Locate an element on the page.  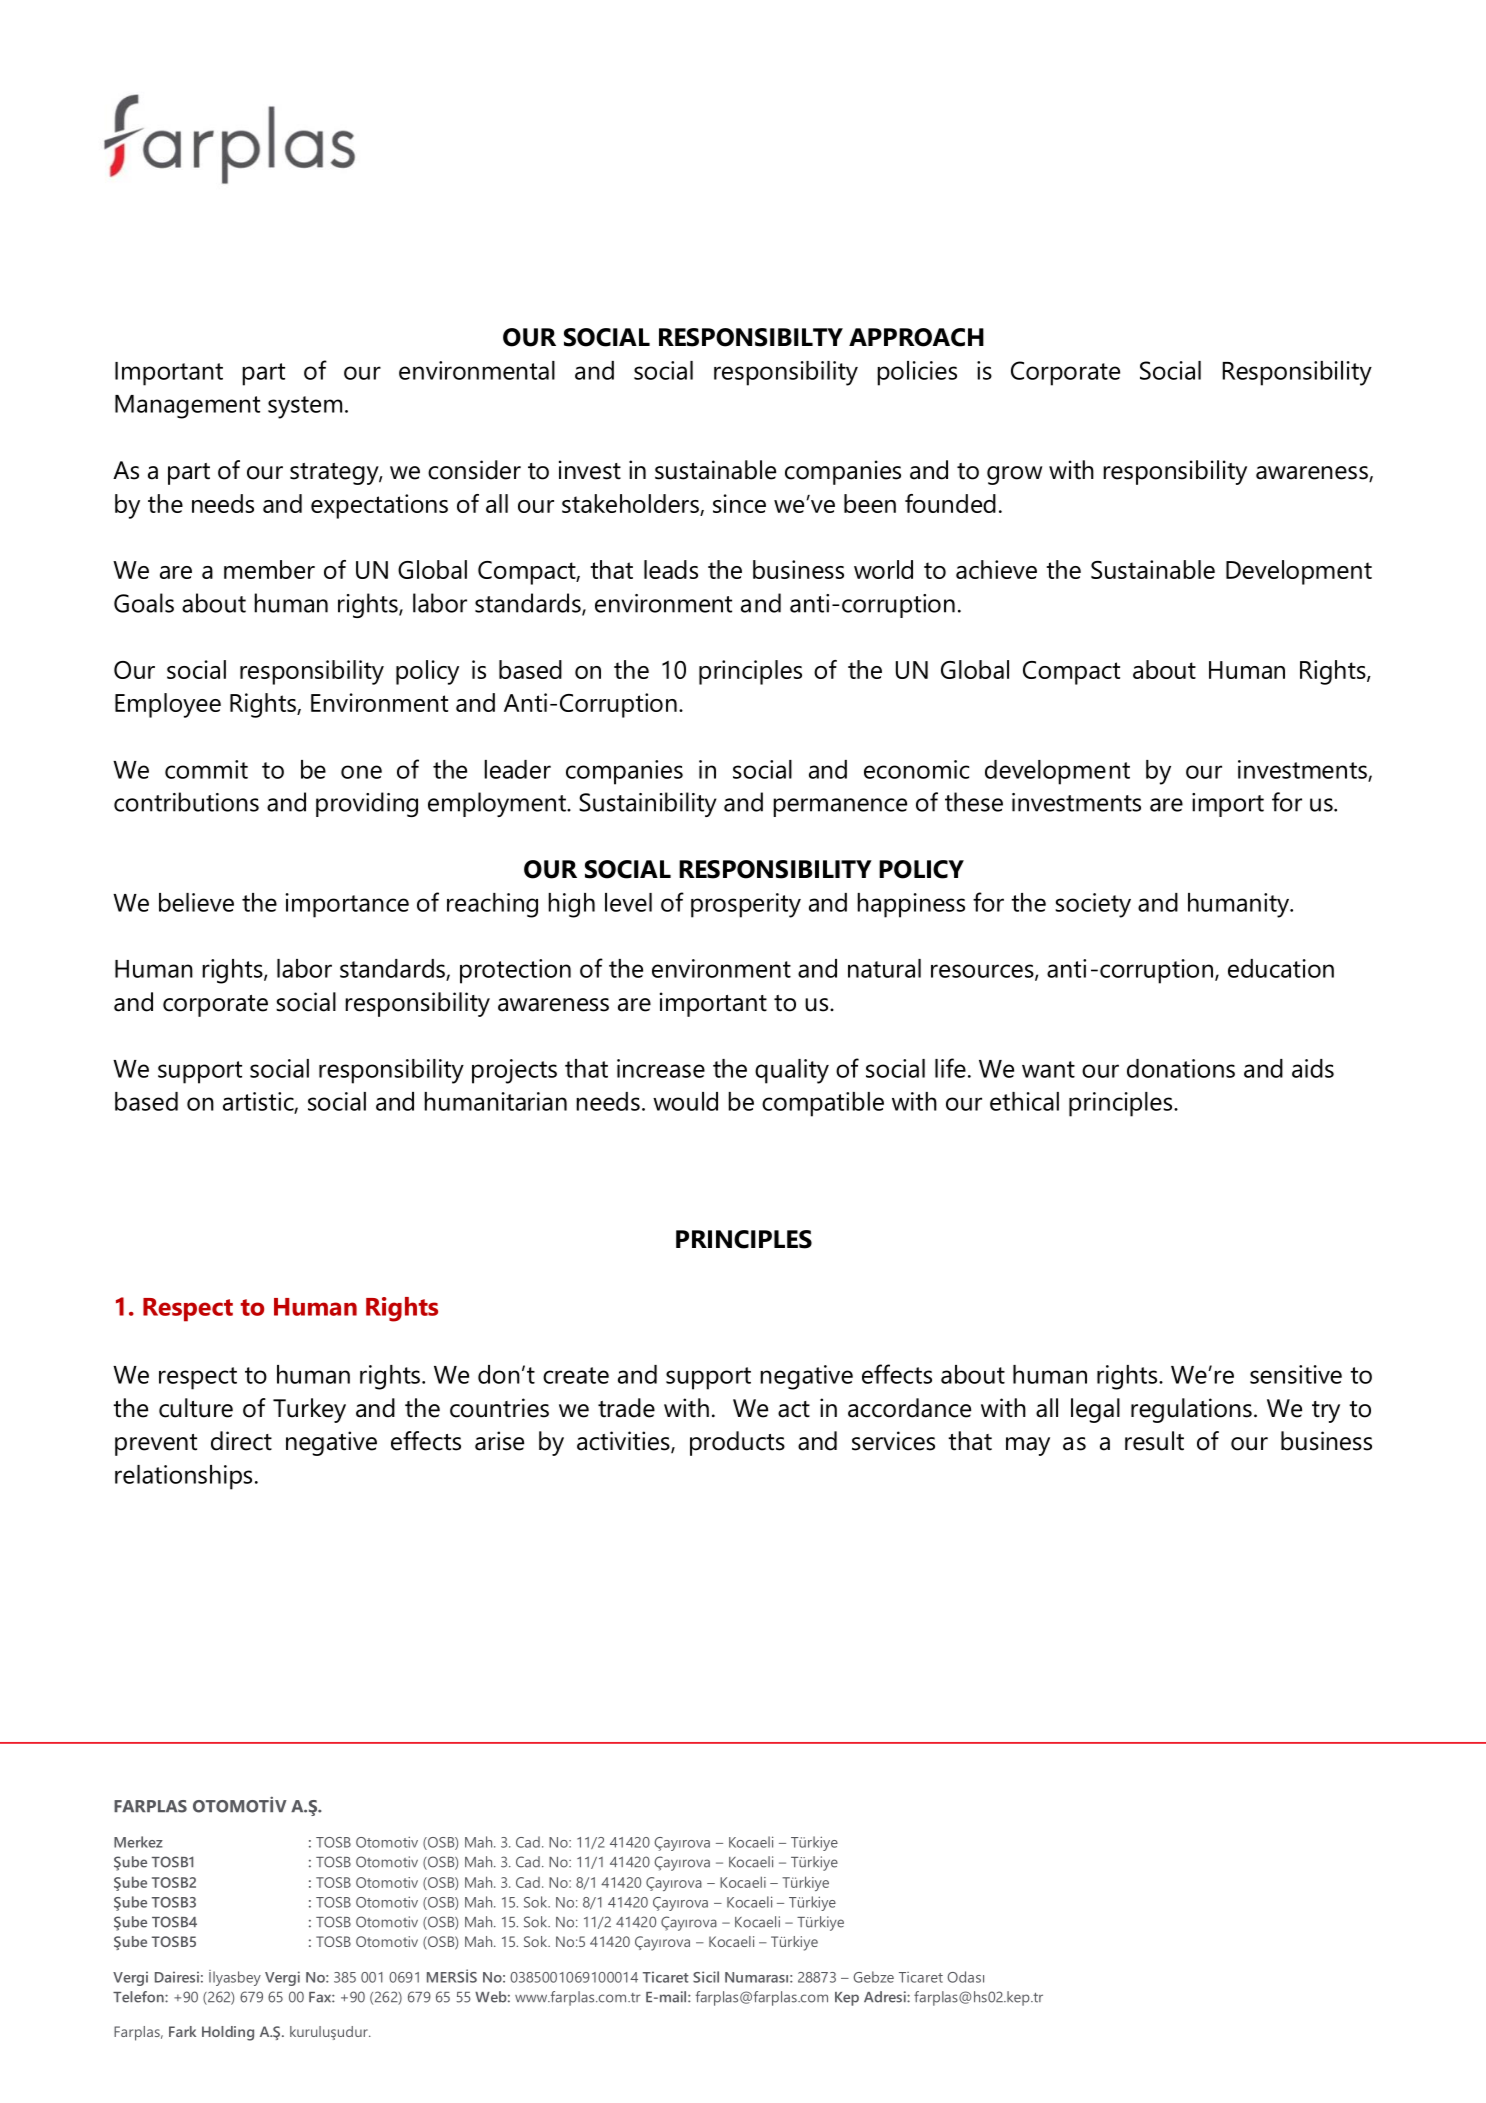
donations is located at coordinates (1181, 1068).
